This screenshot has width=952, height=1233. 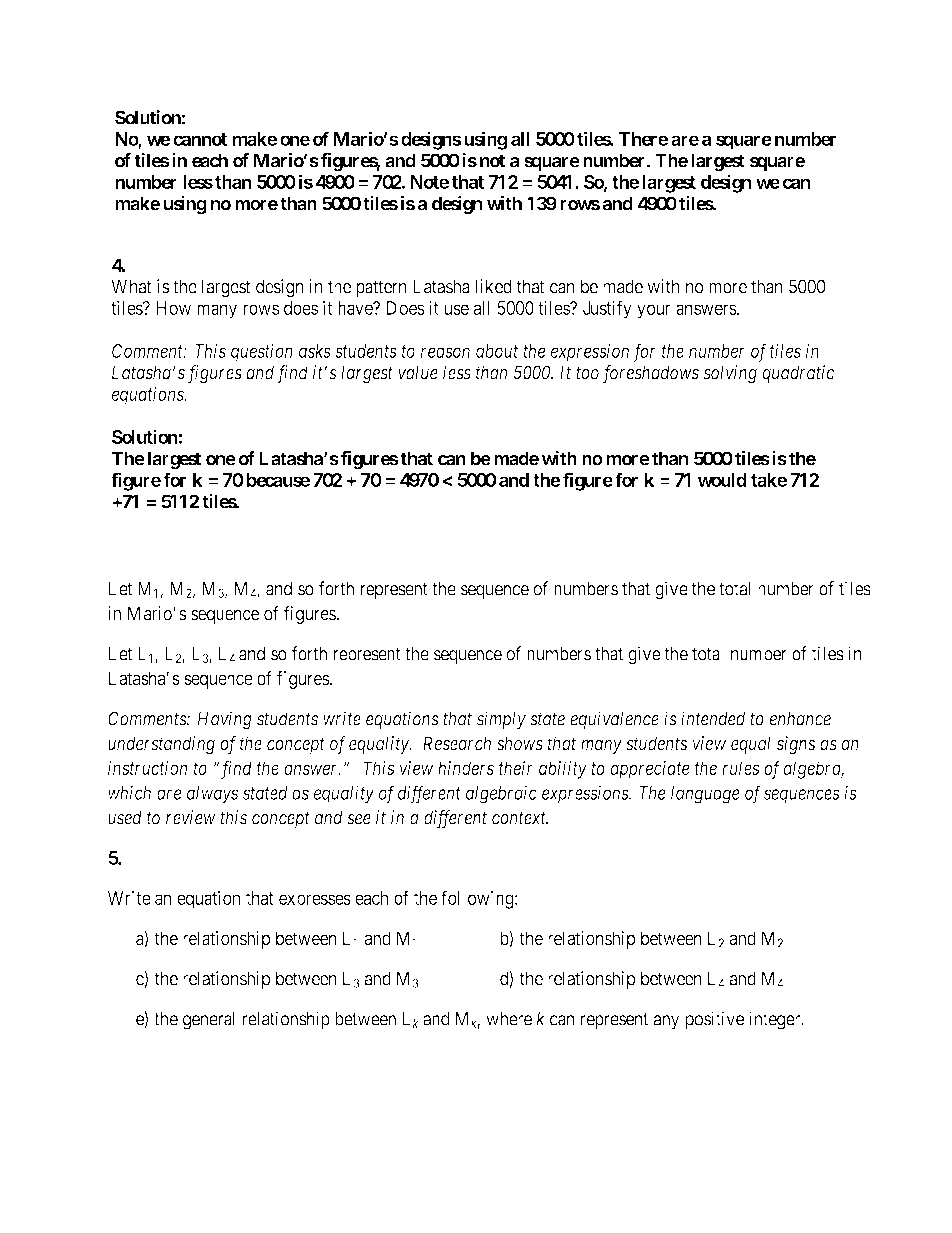 I want to click on your, so click(x=654, y=311).
